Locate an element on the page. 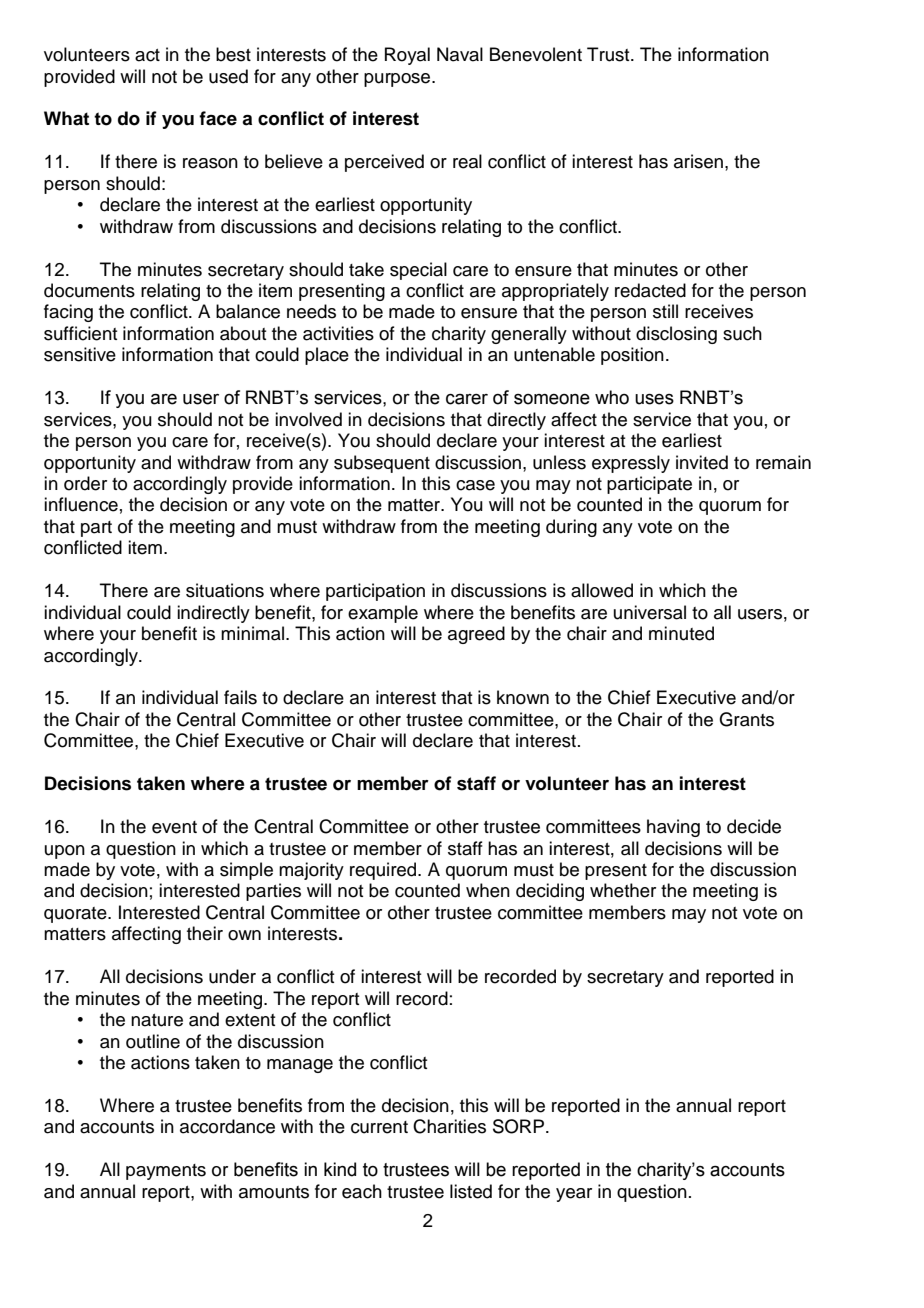 The width and height of the document is (924, 1308). whether is located at coordinates (623, 890).
